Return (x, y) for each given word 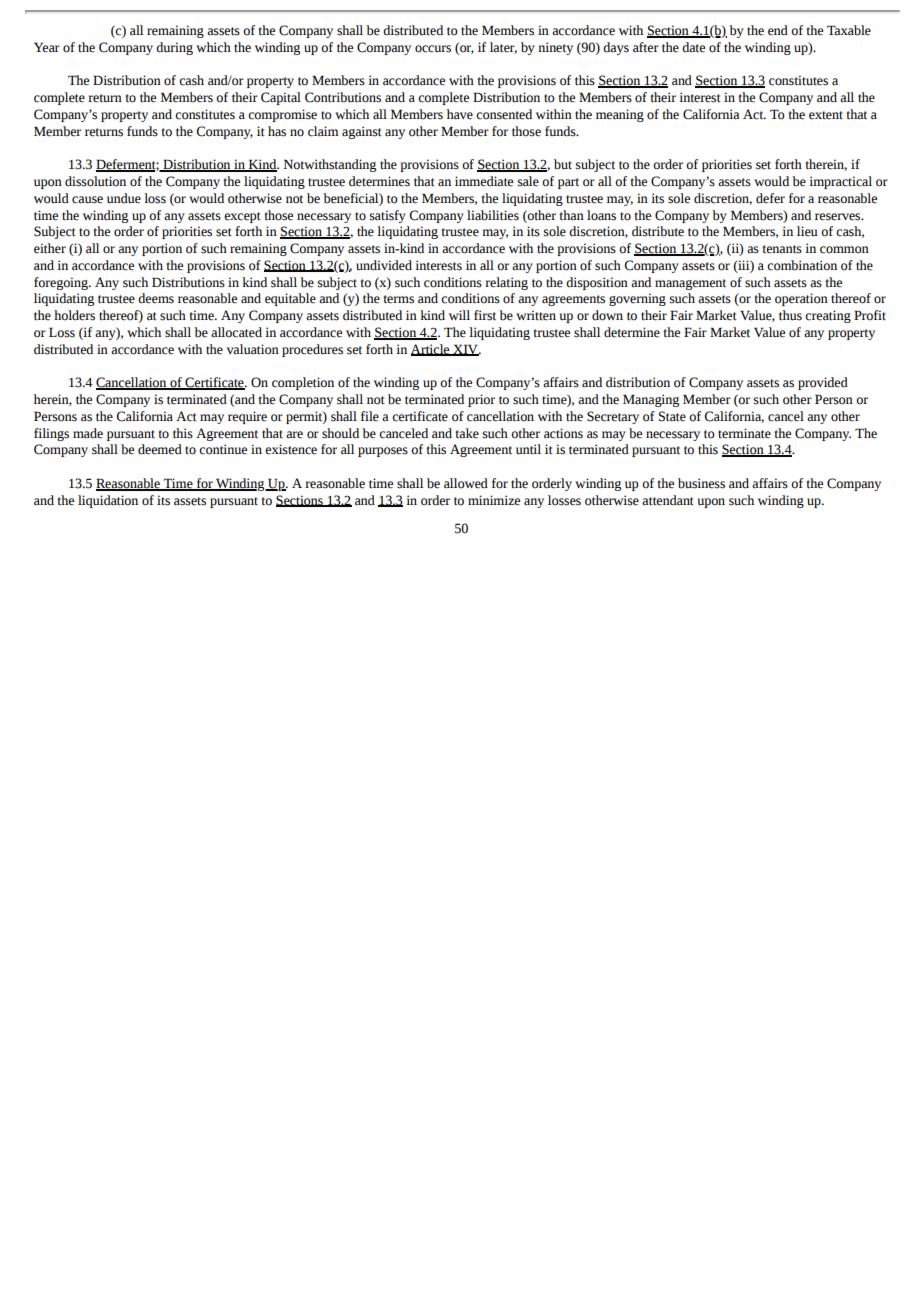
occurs (433, 49)
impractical (840, 182)
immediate (484, 181)
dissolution (95, 181)
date (693, 47)
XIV (465, 350)
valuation (253, 349)
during (174, 48)
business (701, 483)
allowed (466, 483)
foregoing (62, 283)
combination (802, 265)
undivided (384, 265)
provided (823, 383)
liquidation (108, 501)
